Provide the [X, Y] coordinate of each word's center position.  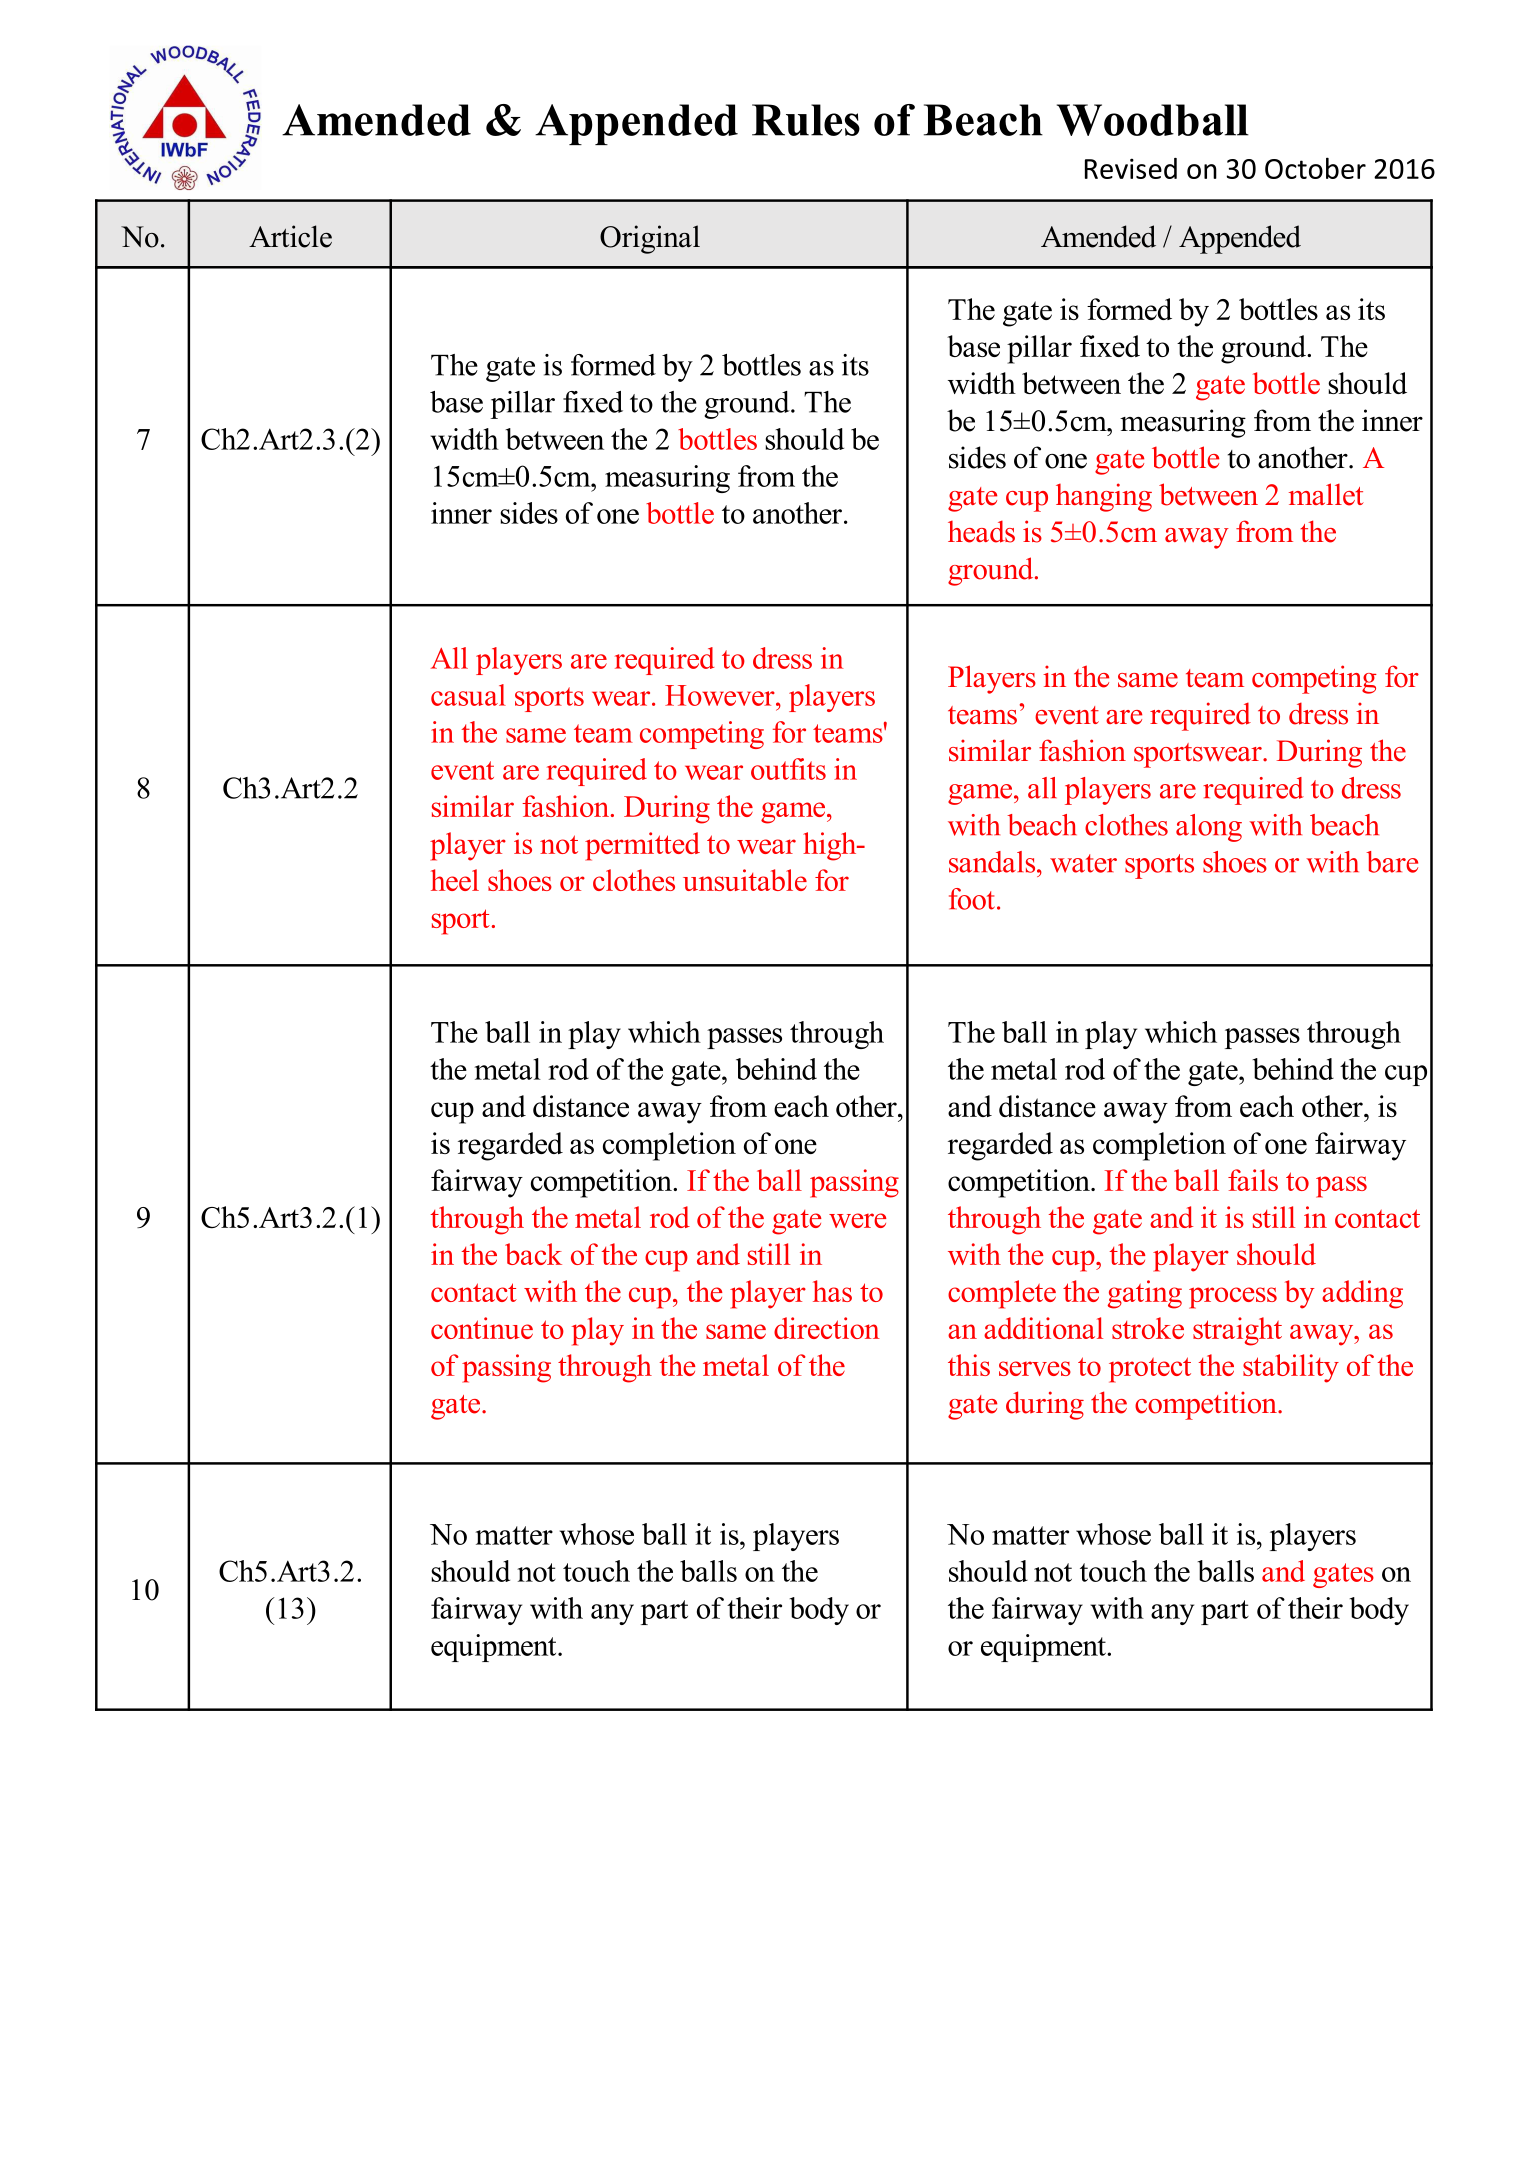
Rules [806, 120]
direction [827, 1328]
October [1315, 168]
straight [1237, 1331]
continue [482, 1328]
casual [468, 695]
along [1209, 828]
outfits [788, 769]
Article [290, 236]
